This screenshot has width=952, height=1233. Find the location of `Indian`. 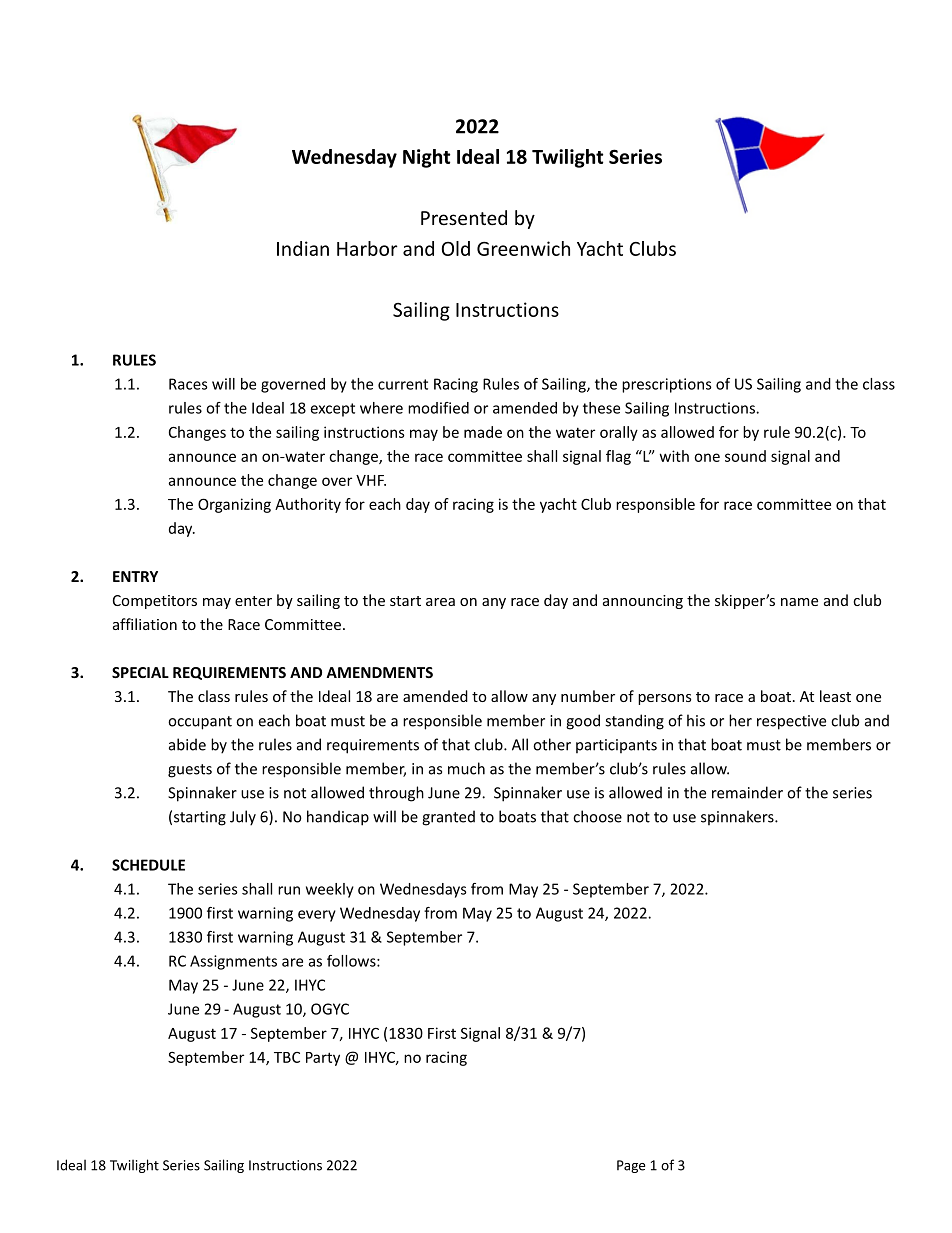

Indian is located at coordinates (303, 248).
